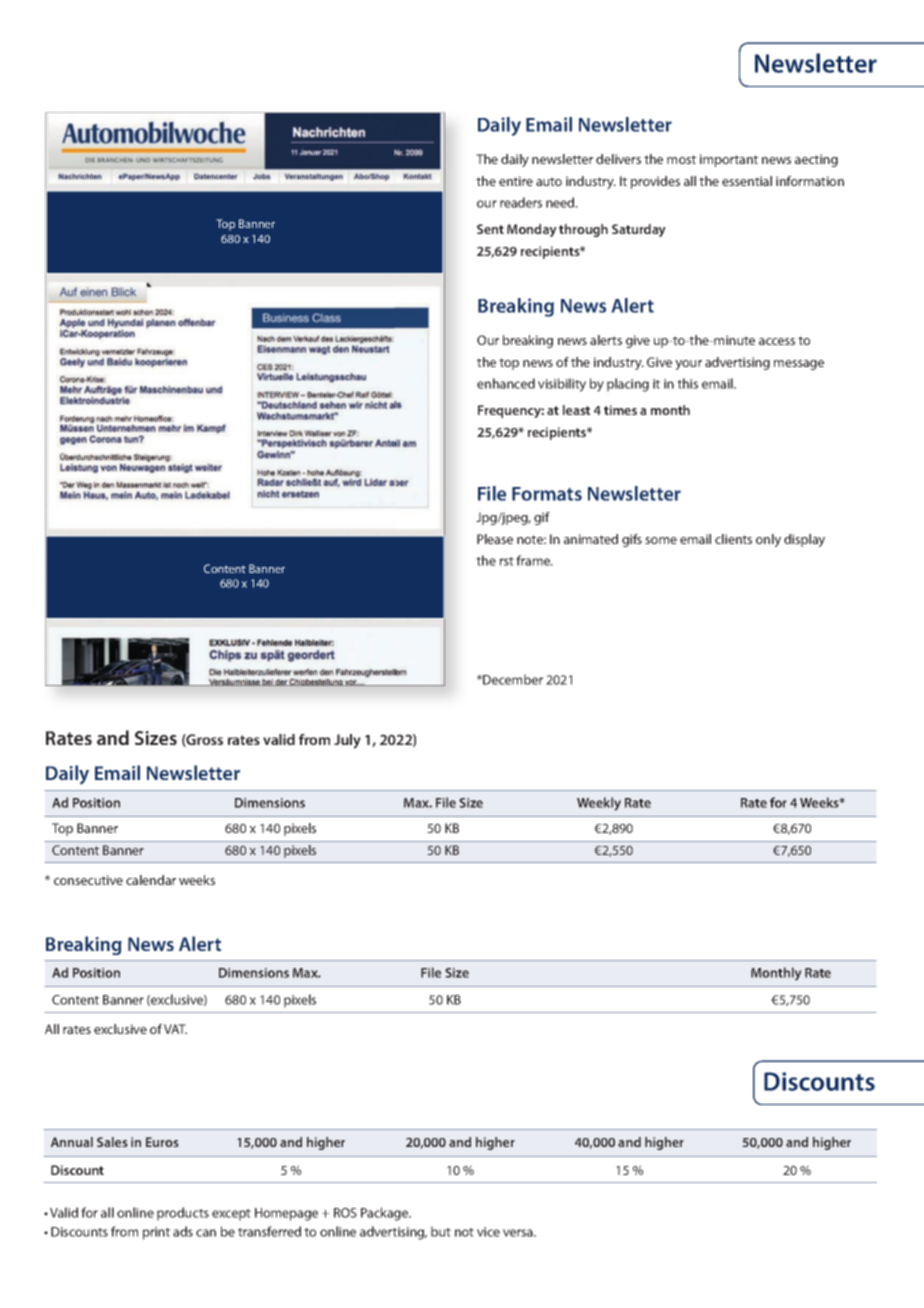 This screenshot has height=1308, width=924. I want to click on Formats, so click(547, 494).
